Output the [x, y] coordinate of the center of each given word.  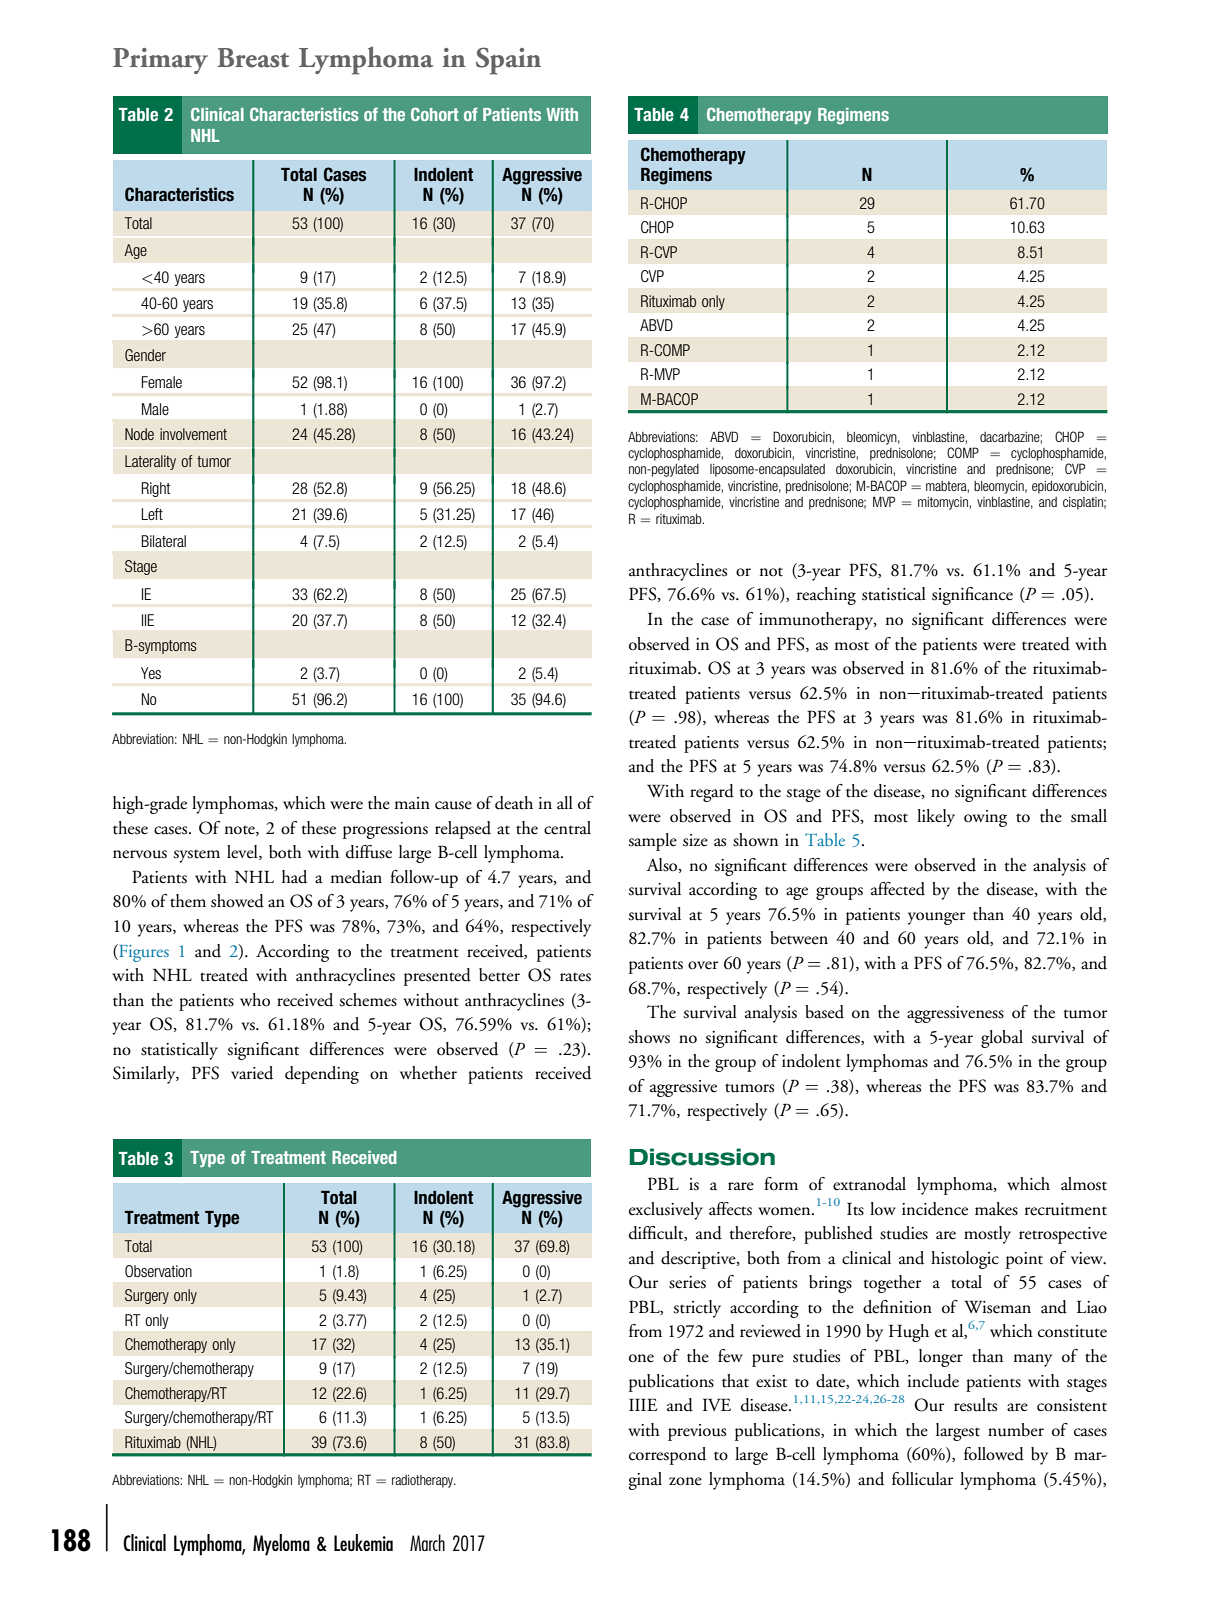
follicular [922, 1479]
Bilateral [163, 541]
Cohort [435, 114]
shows [649, 1037]
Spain [508, 61]
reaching [826, 596]
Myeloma [281, 1545]
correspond [667, 1456]
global [1002, 1039]
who [255, 999]
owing [985, 818]
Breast [253, 58]
